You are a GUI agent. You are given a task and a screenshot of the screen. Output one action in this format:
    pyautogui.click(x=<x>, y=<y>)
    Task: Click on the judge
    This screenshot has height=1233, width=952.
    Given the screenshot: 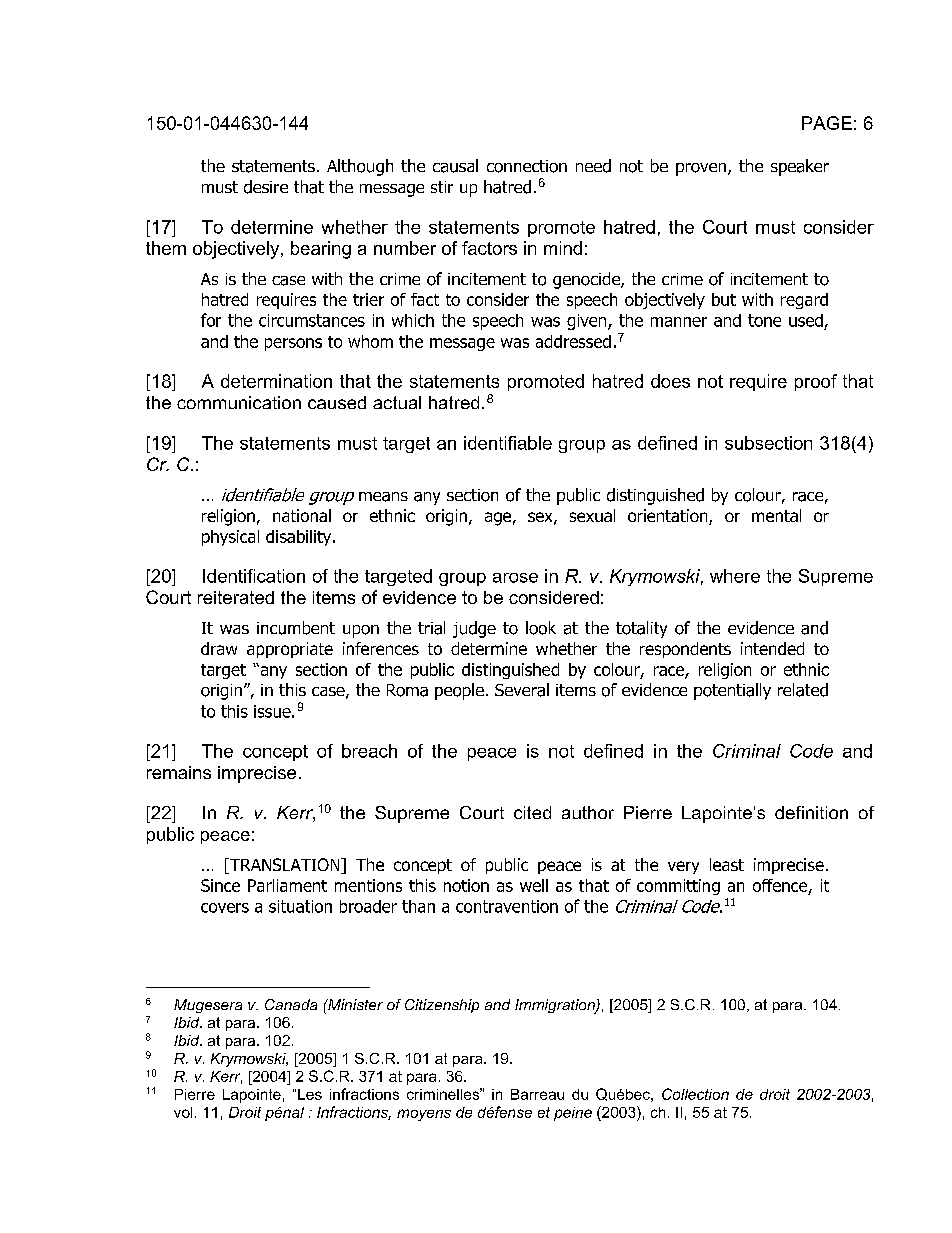 What is the action you would take?
    pyautogui.click(x=474, y=629)
